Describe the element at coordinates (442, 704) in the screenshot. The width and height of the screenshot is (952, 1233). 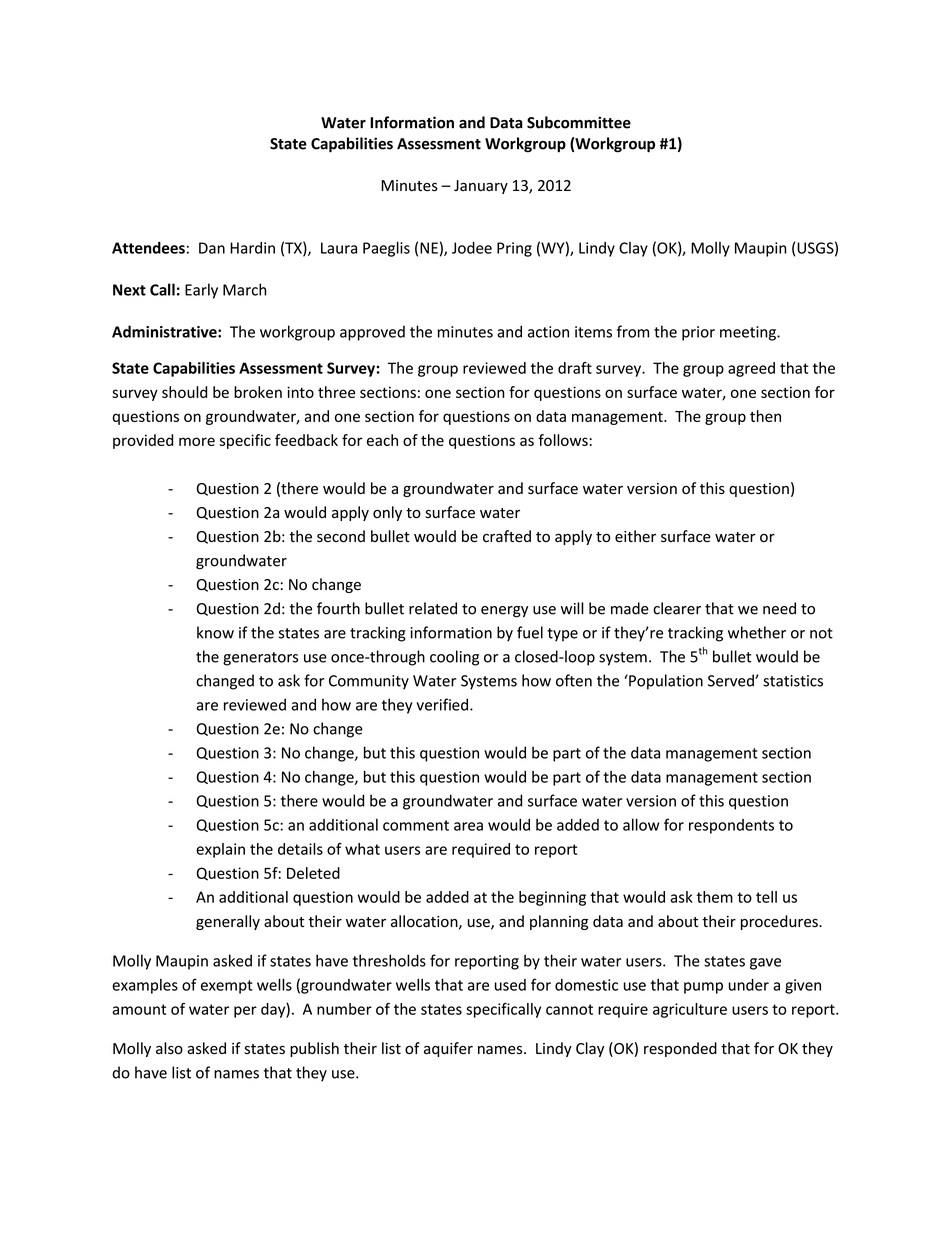
I see `verified` at that location.
